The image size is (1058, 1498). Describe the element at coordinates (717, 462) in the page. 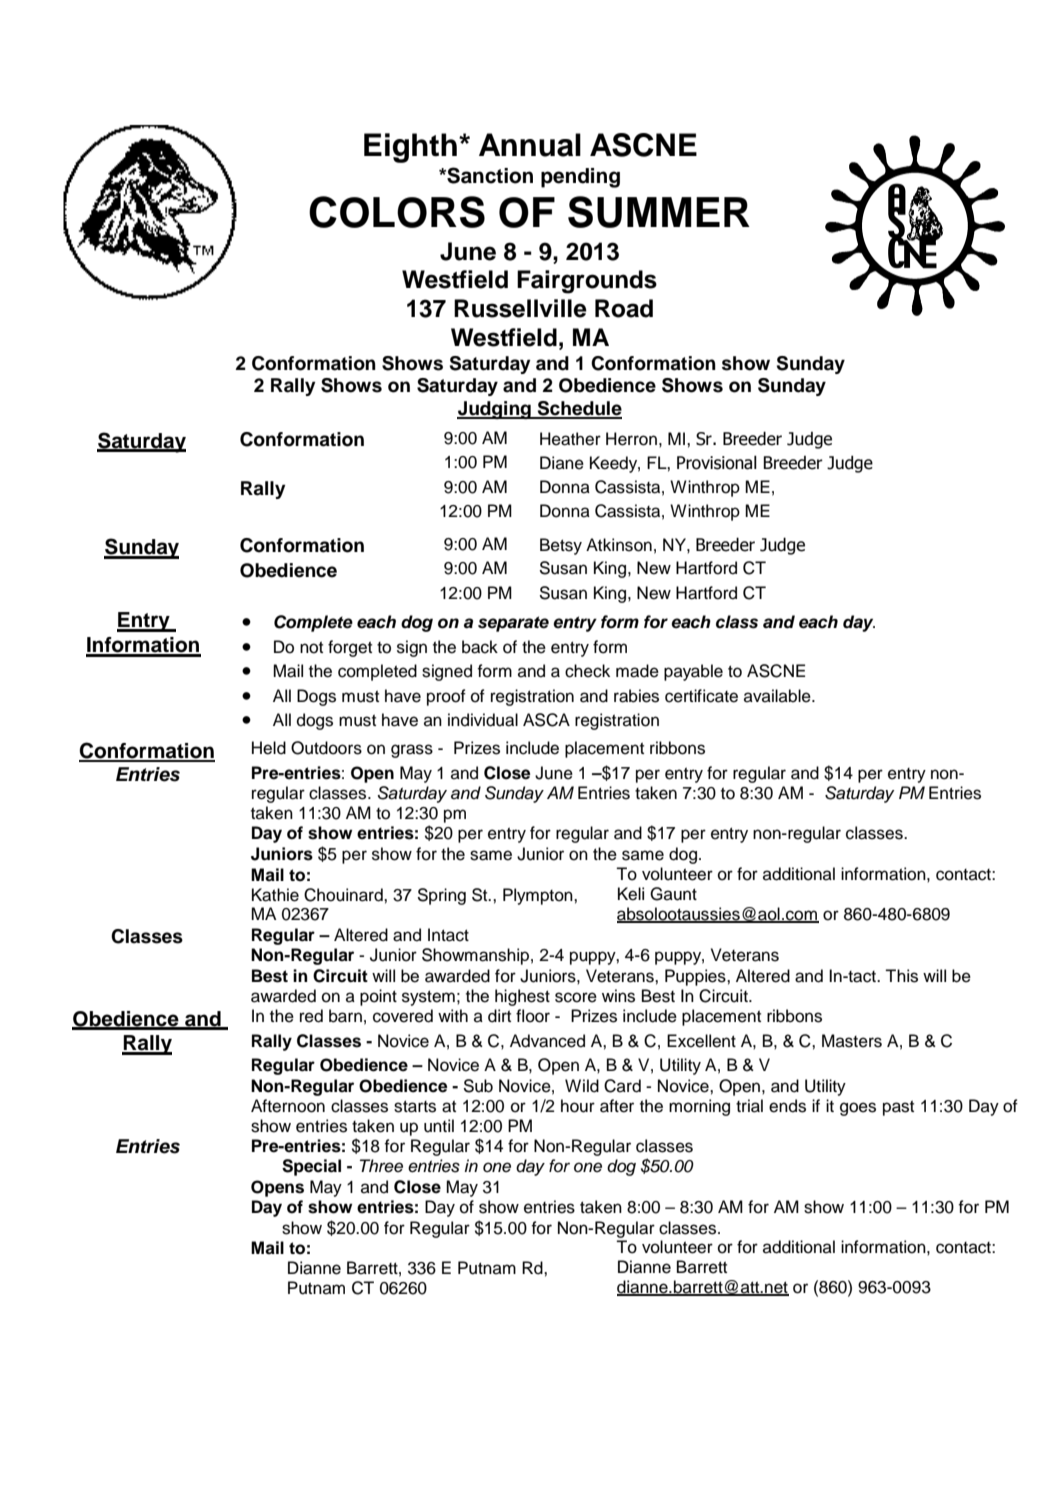

I see `Provisional` at that location.
